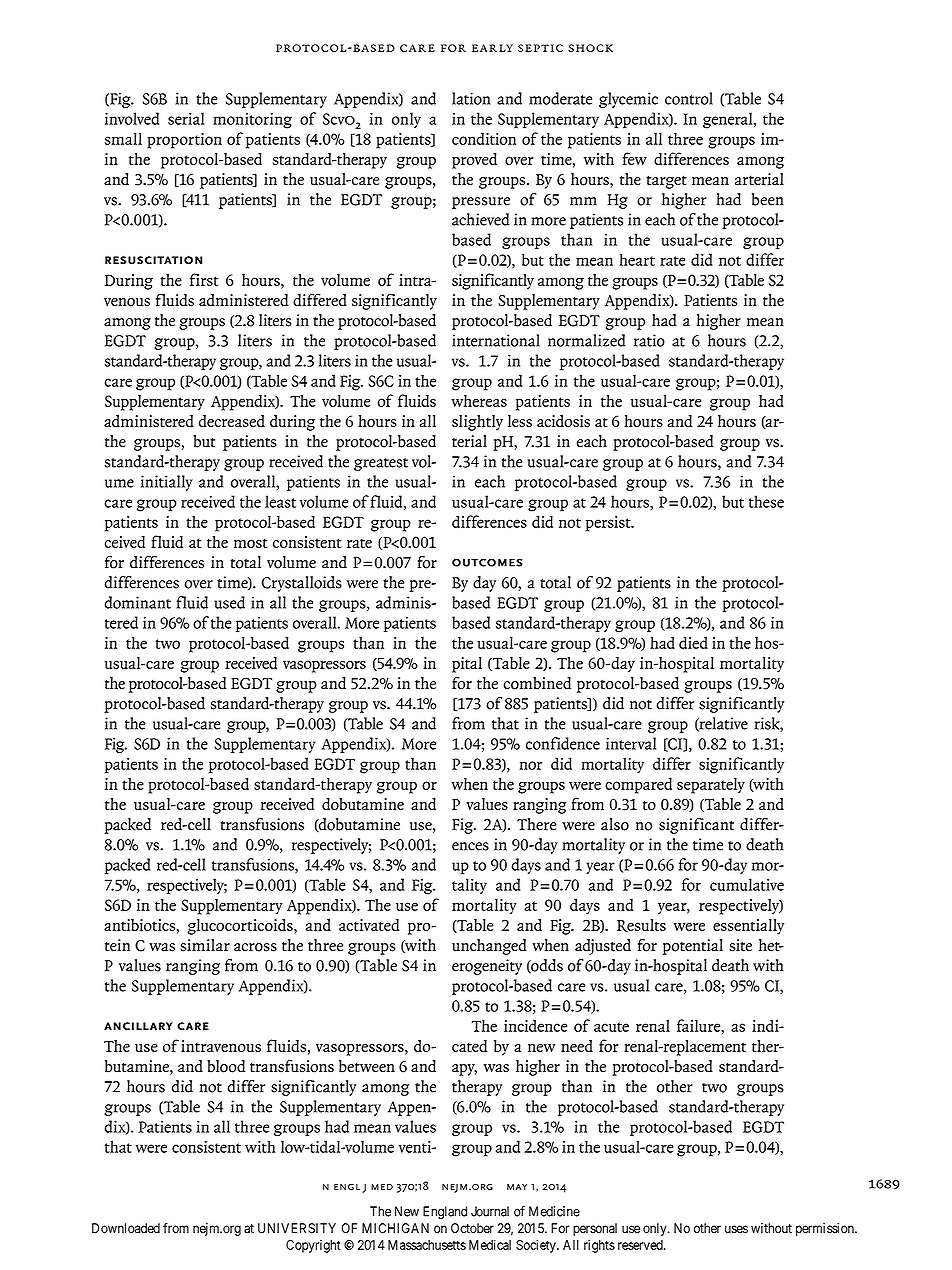 The height and width of the screenshot is (1270, 952). Describe the element at coordinates (689, 98) in the screenshot. I see `control` at that location.
